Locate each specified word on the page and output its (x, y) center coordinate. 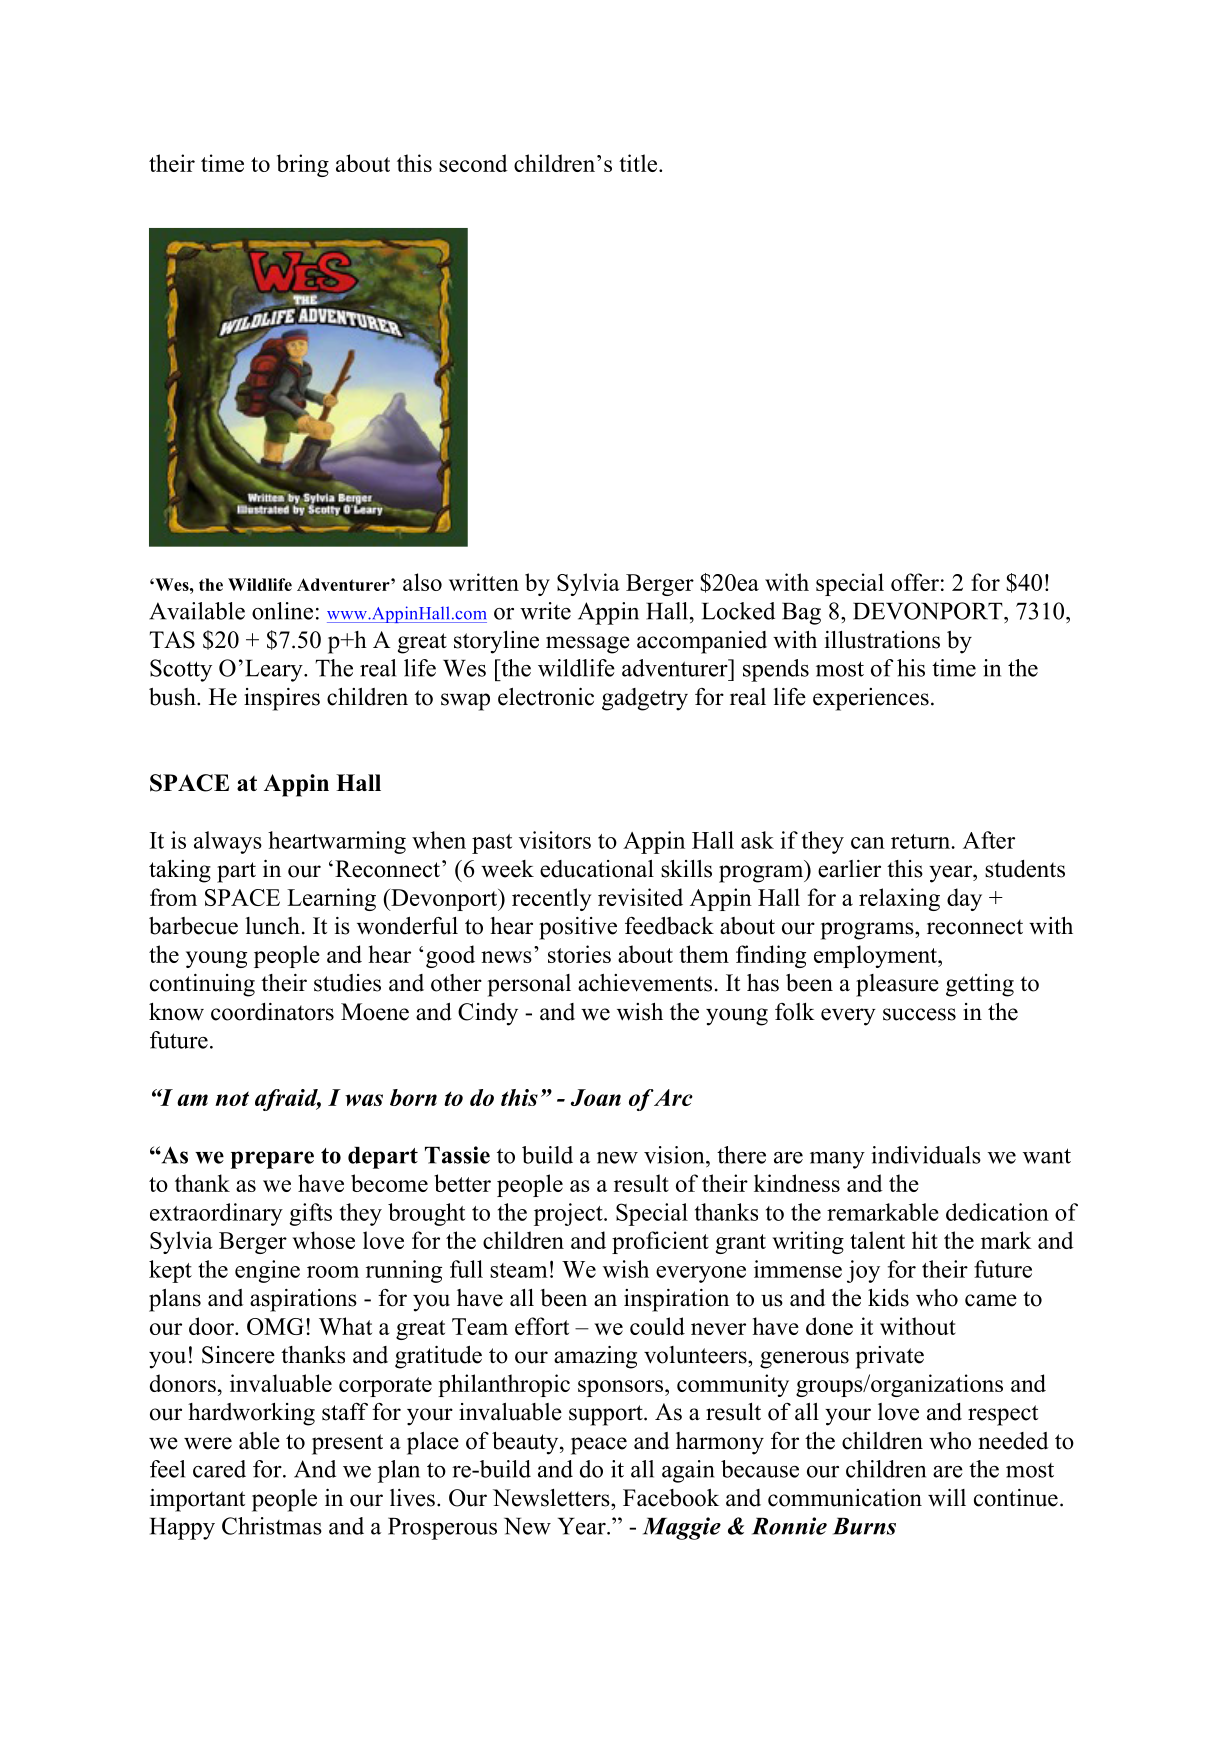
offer (915, 582)
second (473, 163)
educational (597, 869)
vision (675, 1155)
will (947, 1498)
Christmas (272, 1526)
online (282, 611)
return (920, 841)
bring (303, 165)
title (639, 163)
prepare (272, 1160)
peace (599, 1446)
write (545, 611)
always (228, 842)
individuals (926, 1155)
